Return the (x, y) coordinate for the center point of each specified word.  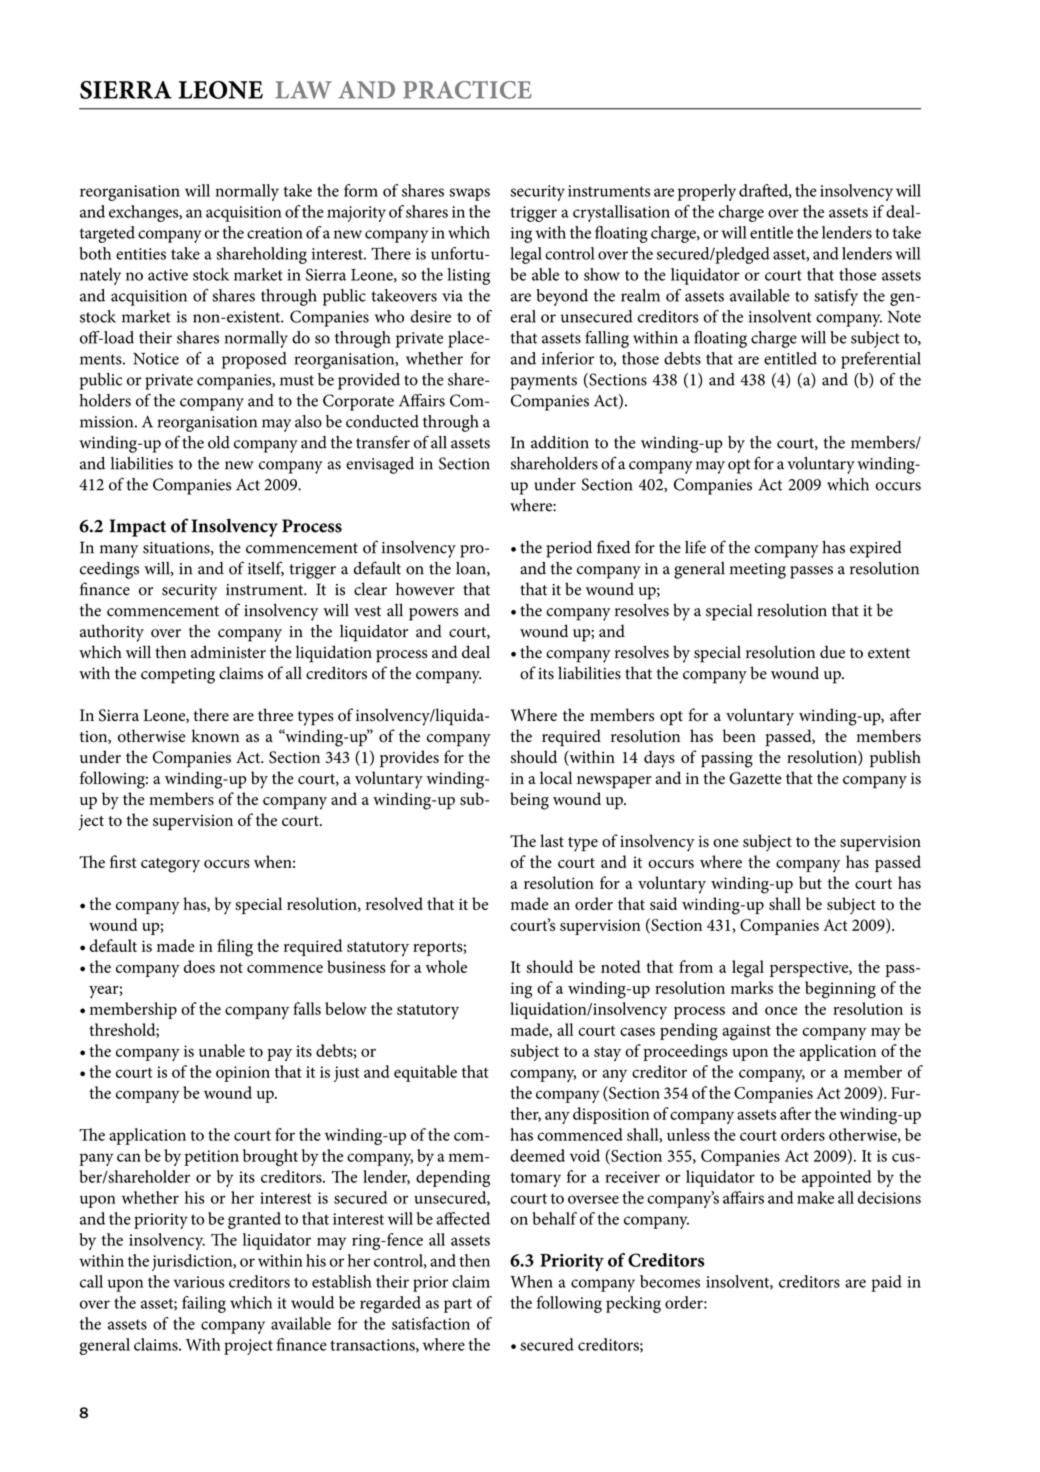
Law (303, 90)
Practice (467, 90)
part (458, 1305)
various (199, 1282)
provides (409, 759)
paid (886, 1283)
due (832, 652)
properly (707, 192)
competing (178, 676)
